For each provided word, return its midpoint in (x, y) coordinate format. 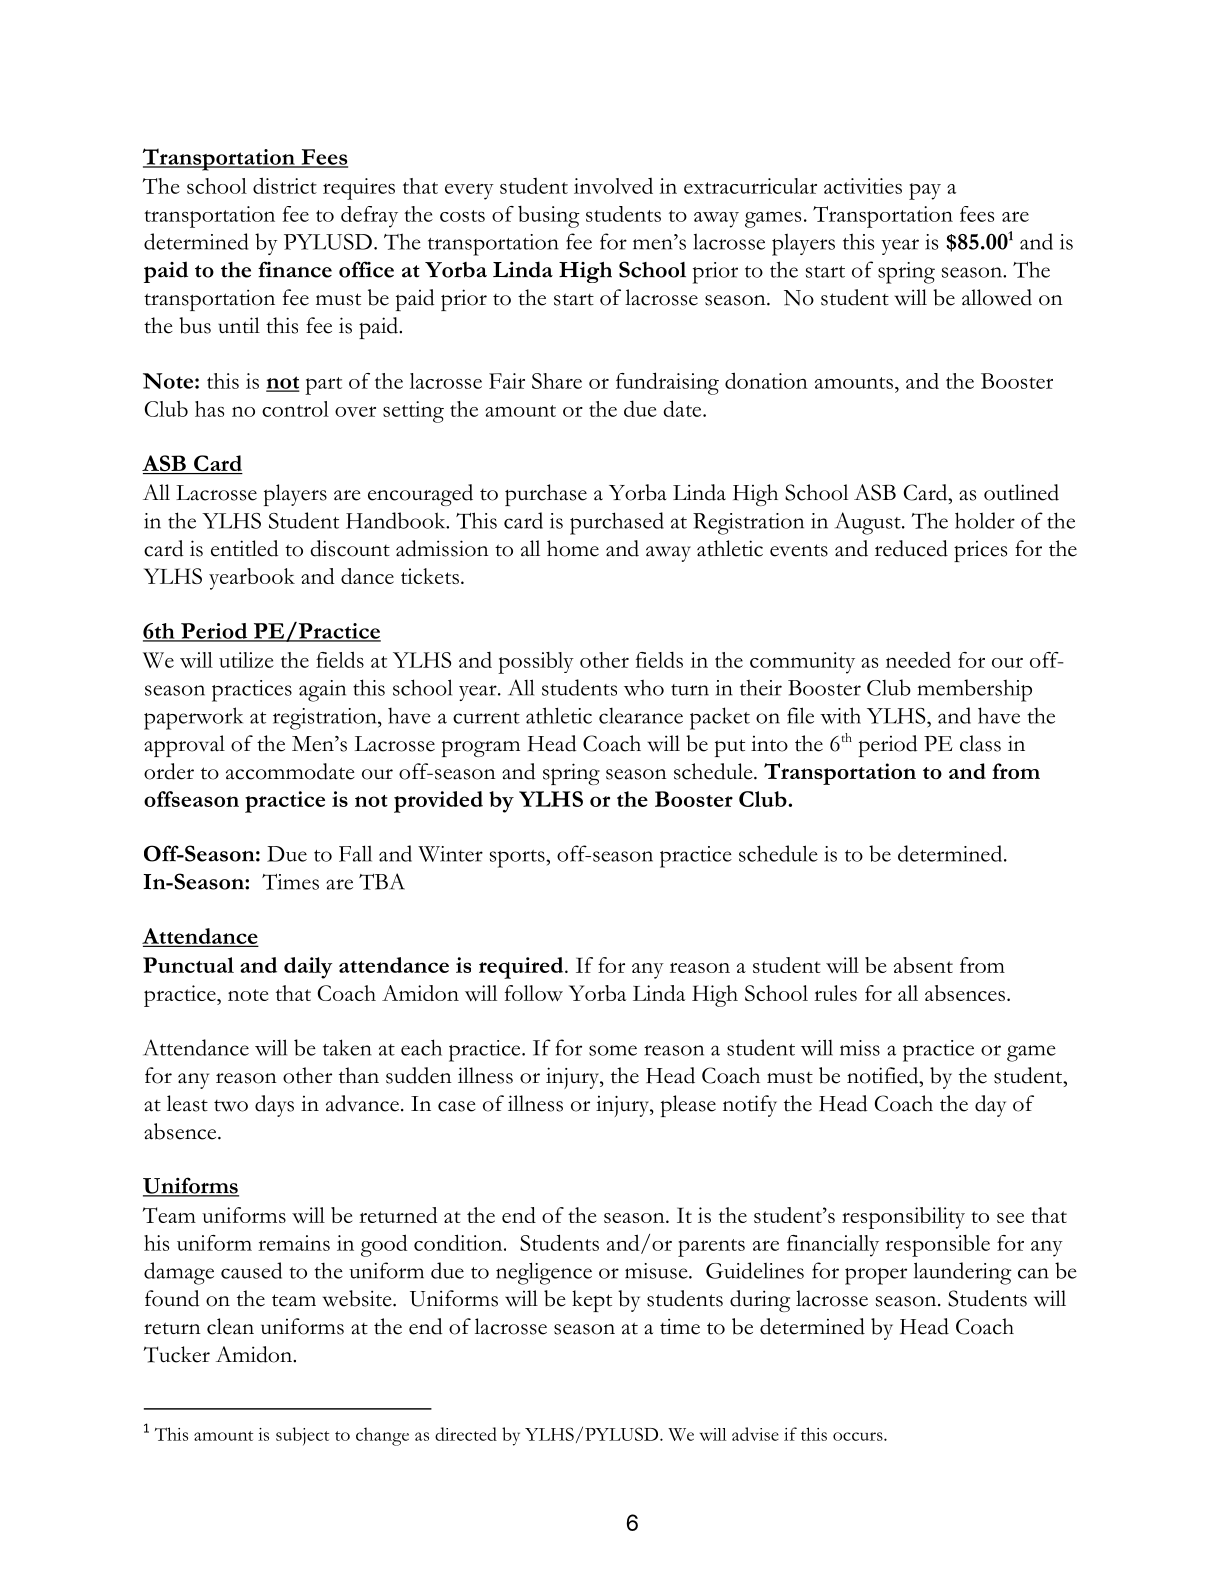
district (285, 185)
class (980, 743)
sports (518, 859)
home (573, 548)
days (274, 1106)
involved (613, 186)
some (613, 1050)
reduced (911, 548)
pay (925, 191)
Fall (355, 853)
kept (592, 1301)
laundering (963, 1273)
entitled (245, 548)
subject (302, 1436)
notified (884, 1075)
